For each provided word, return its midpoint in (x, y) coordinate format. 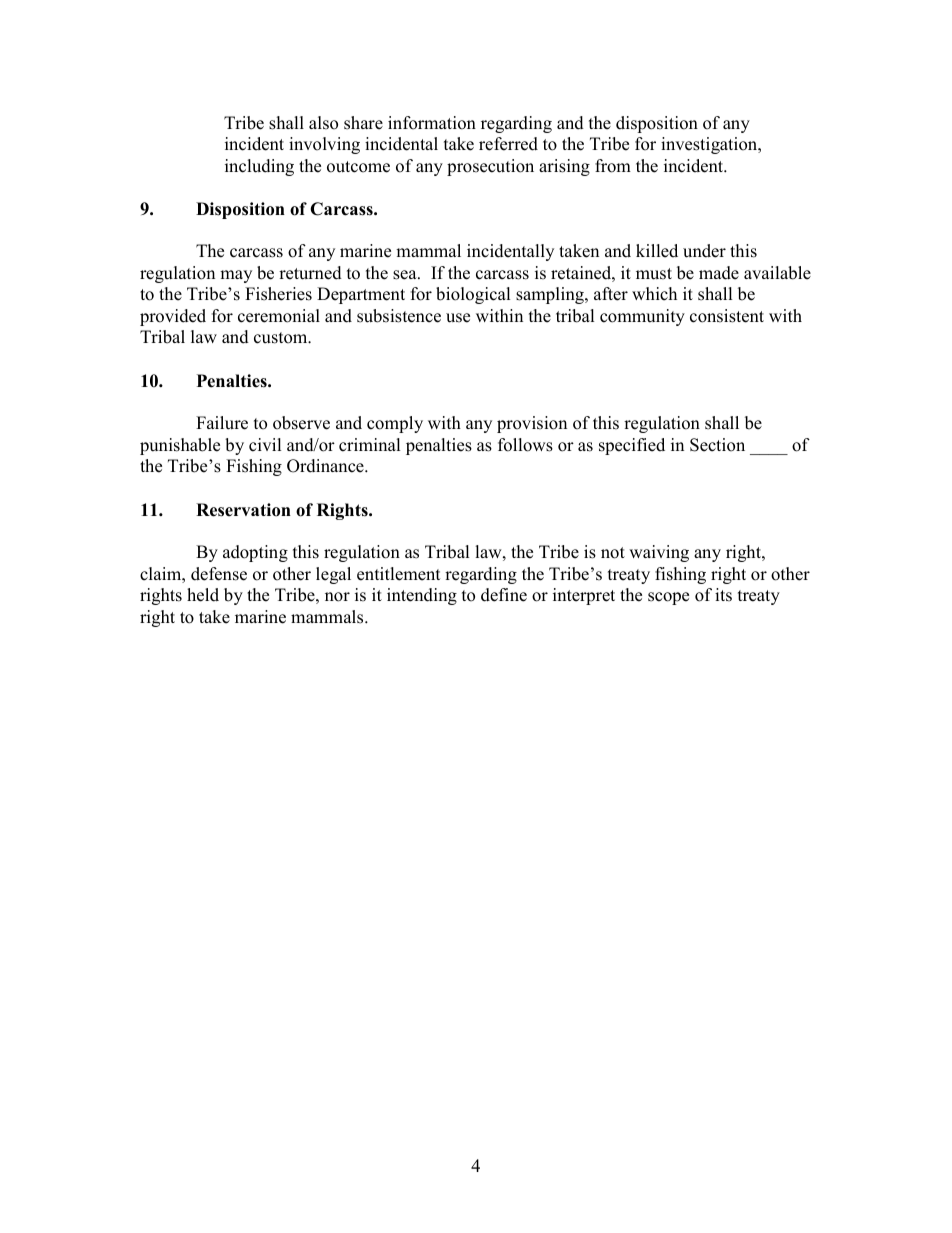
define (504, 595)
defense (219, 574)
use (458, 318)
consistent (727, 316)
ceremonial (279, 316)
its (723, 595)
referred (508, 144)
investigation (710, 145)
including (259, 167)
